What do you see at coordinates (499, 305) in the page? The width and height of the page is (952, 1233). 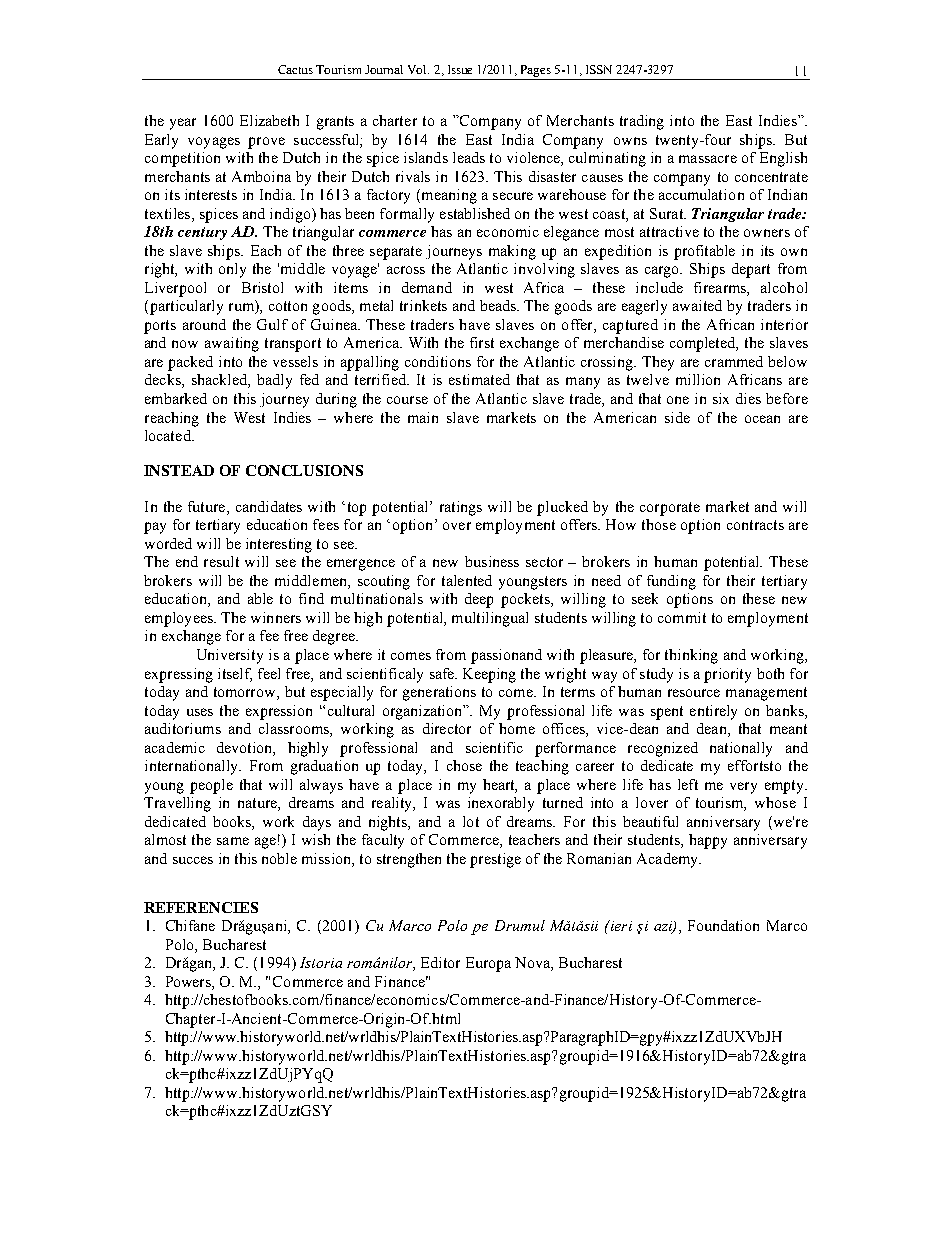 I see `beads` at bounding box center [499, 305].
